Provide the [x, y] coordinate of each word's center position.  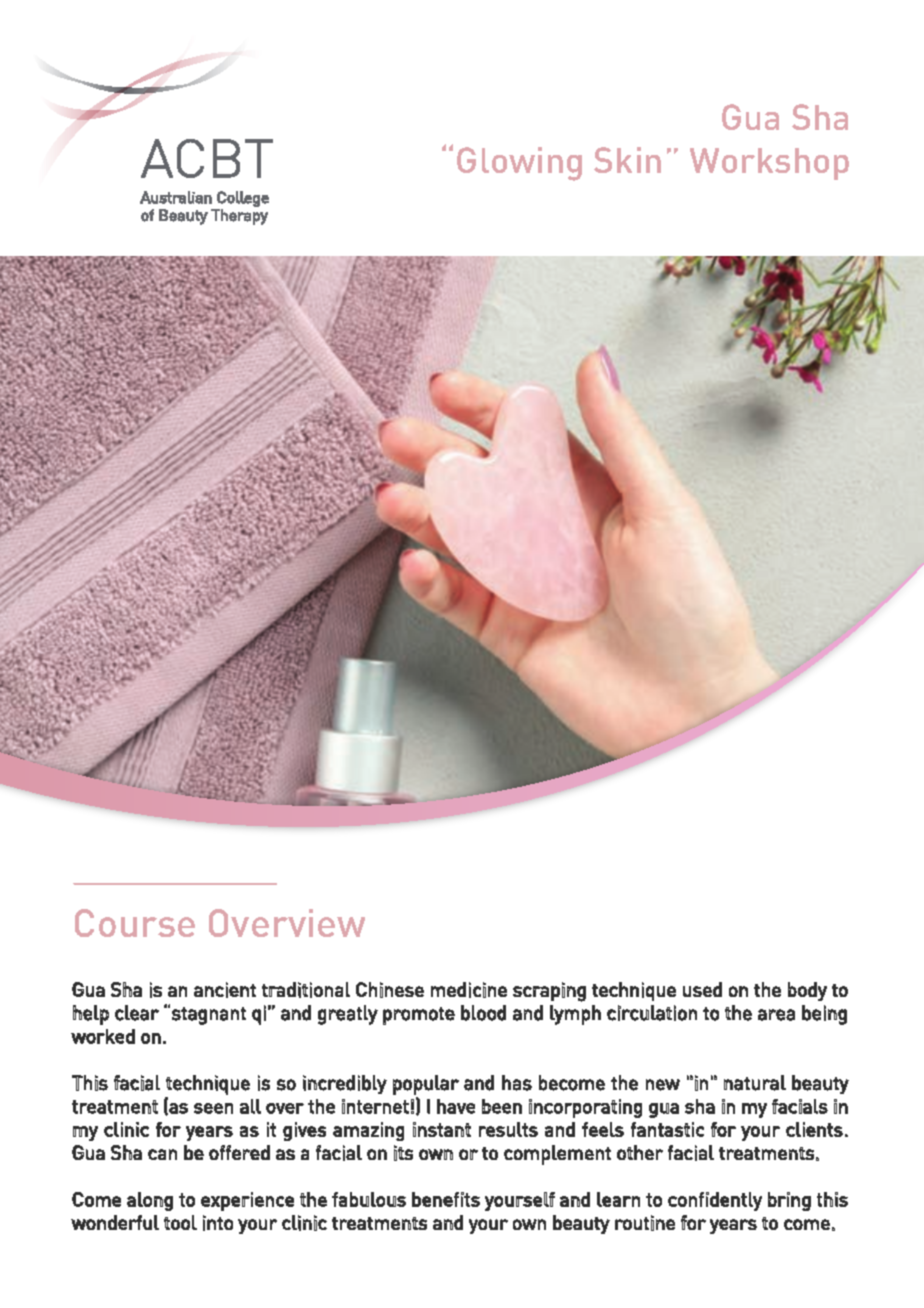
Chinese [390, 990]
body [807, 991]
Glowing [519, 164]
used [702, 989]
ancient [225, 990]
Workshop [769, 164]
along [150, 1201]
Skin [627, 160]
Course [135, 923]
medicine [469, 990]
